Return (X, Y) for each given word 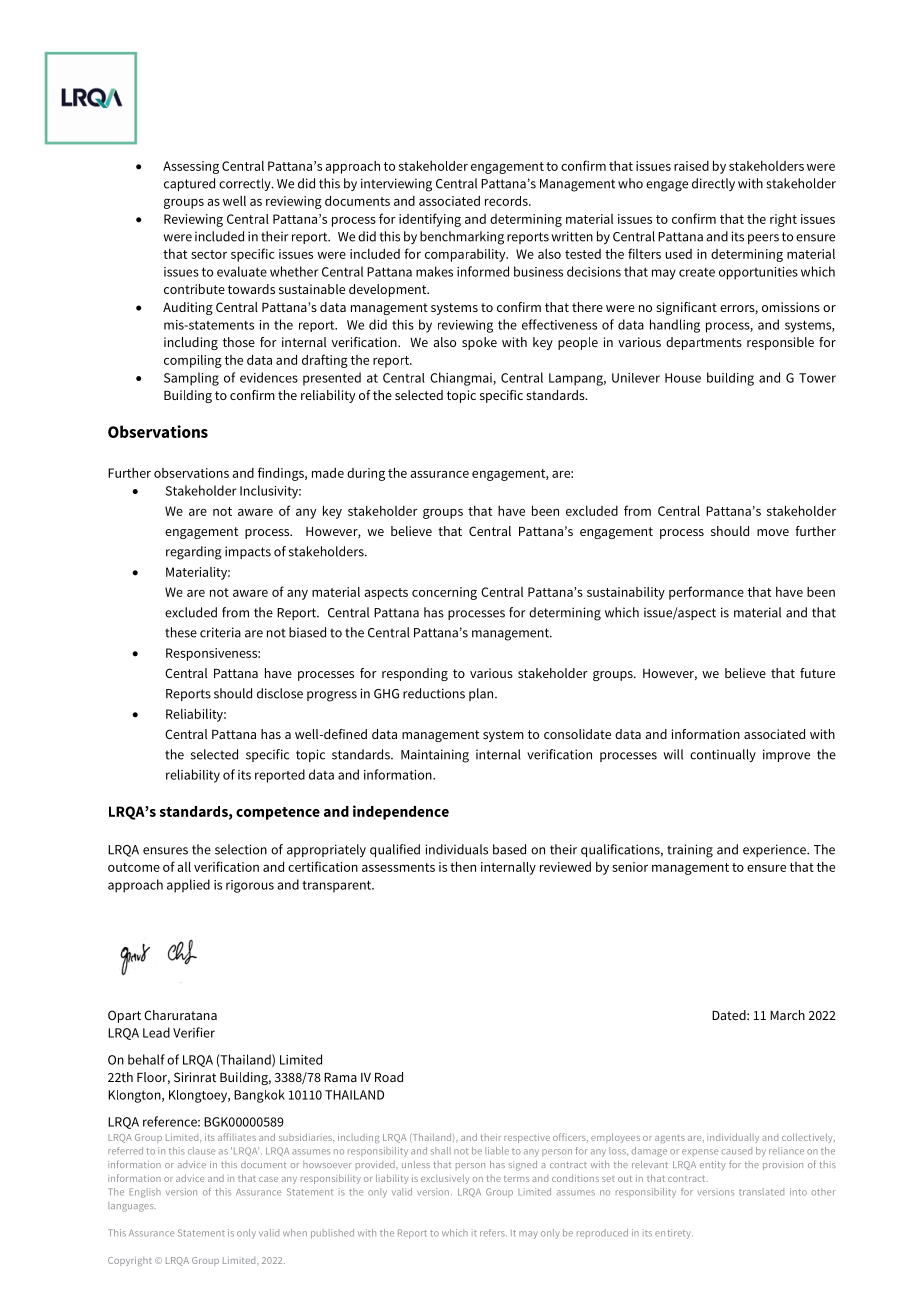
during (366, 474)
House (683, 378)
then (463, 866)
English (145, 1193)
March (787, 1015)
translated (761, 1192)
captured (189, 184)
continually (723, 755)
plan (482, 694)
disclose (280, 693)
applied (188, 886)
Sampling (191, 379)
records (507, 201)
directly (713, 184)
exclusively (445, 1179)
